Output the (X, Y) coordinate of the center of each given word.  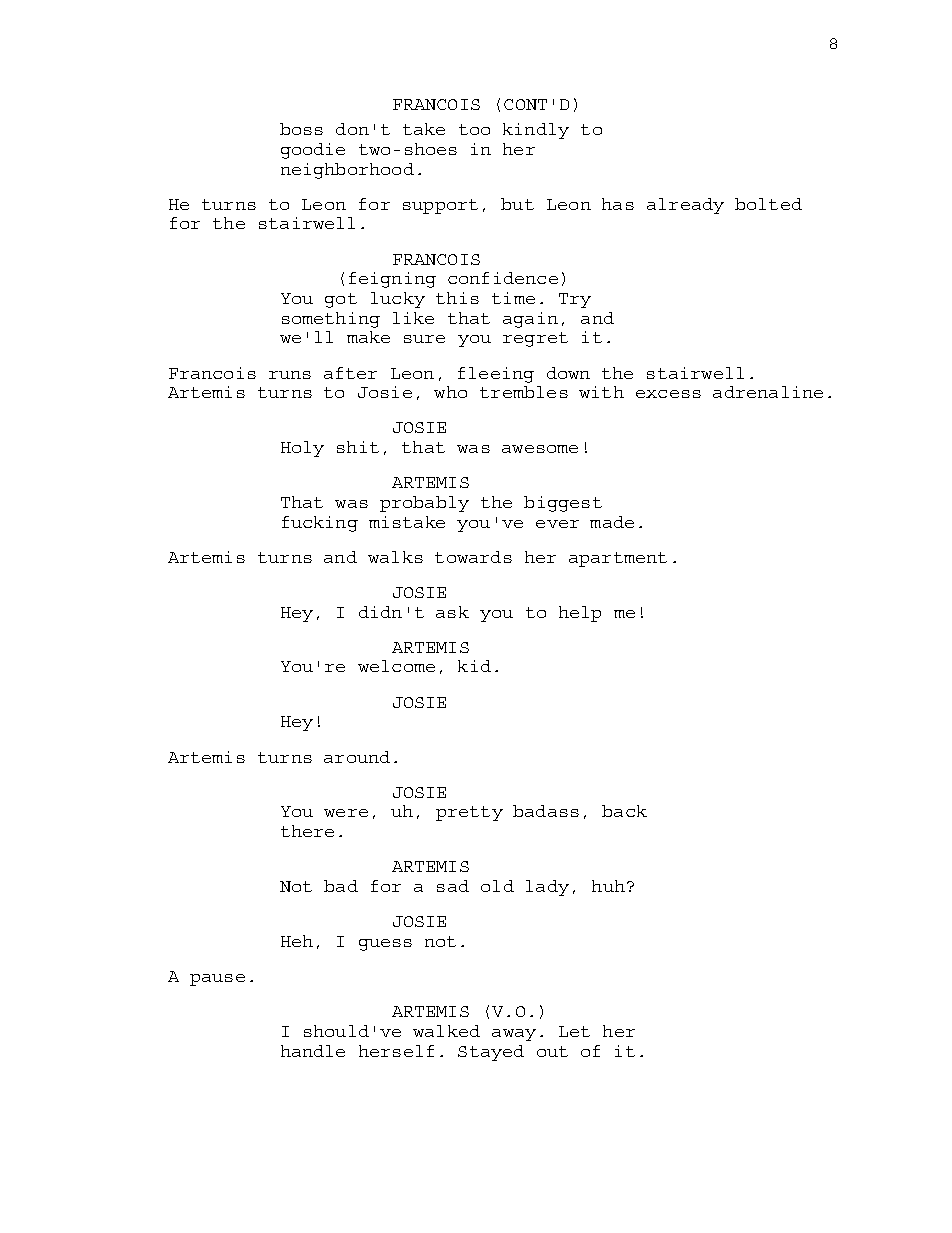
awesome (540, 449)
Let (574, 1031)
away (514, 1035)
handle (313, 1051)
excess (668, 394)
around (357, 757)
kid (474, 666)
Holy (302, 449)
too (474, 129)
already (685, 206)
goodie (313, 151)
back (624, 811)
